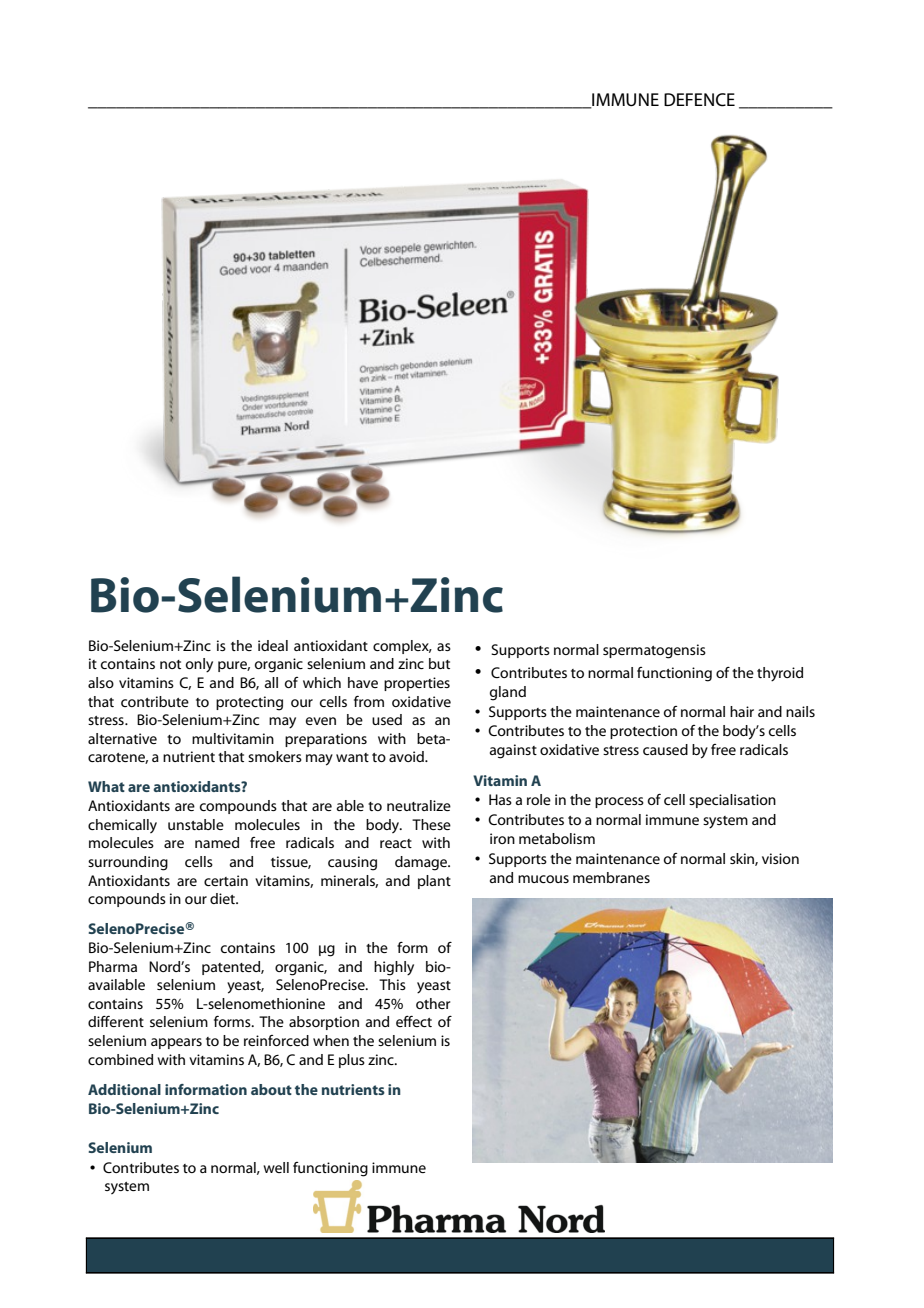  Describe the element at coordinates (742, 711) in the screenshot. I see `hair` at that location.
